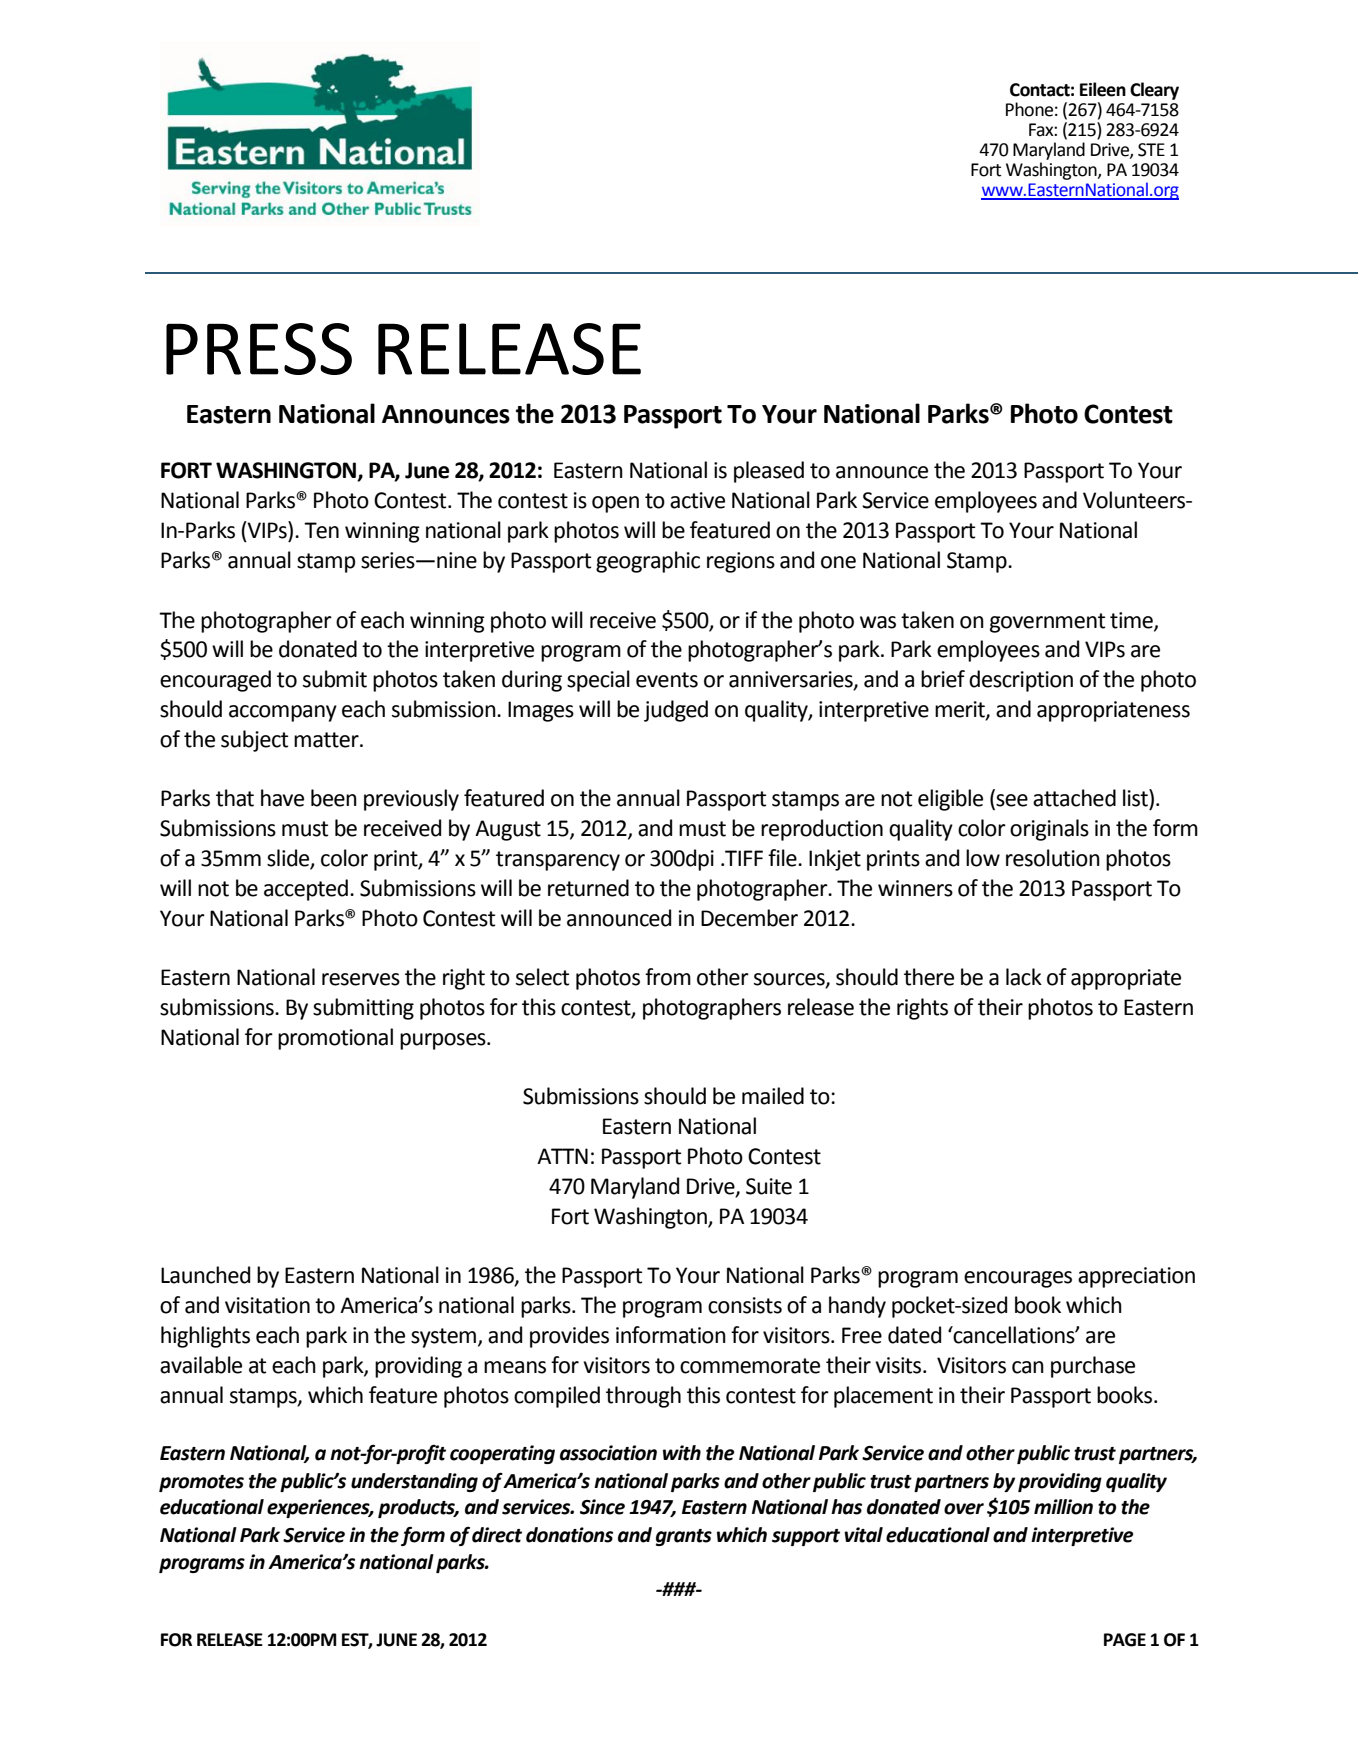  What do you see at coordinates (1103, 89) in the page?
I see `Eileen` at bounding box center [1103, 89].
